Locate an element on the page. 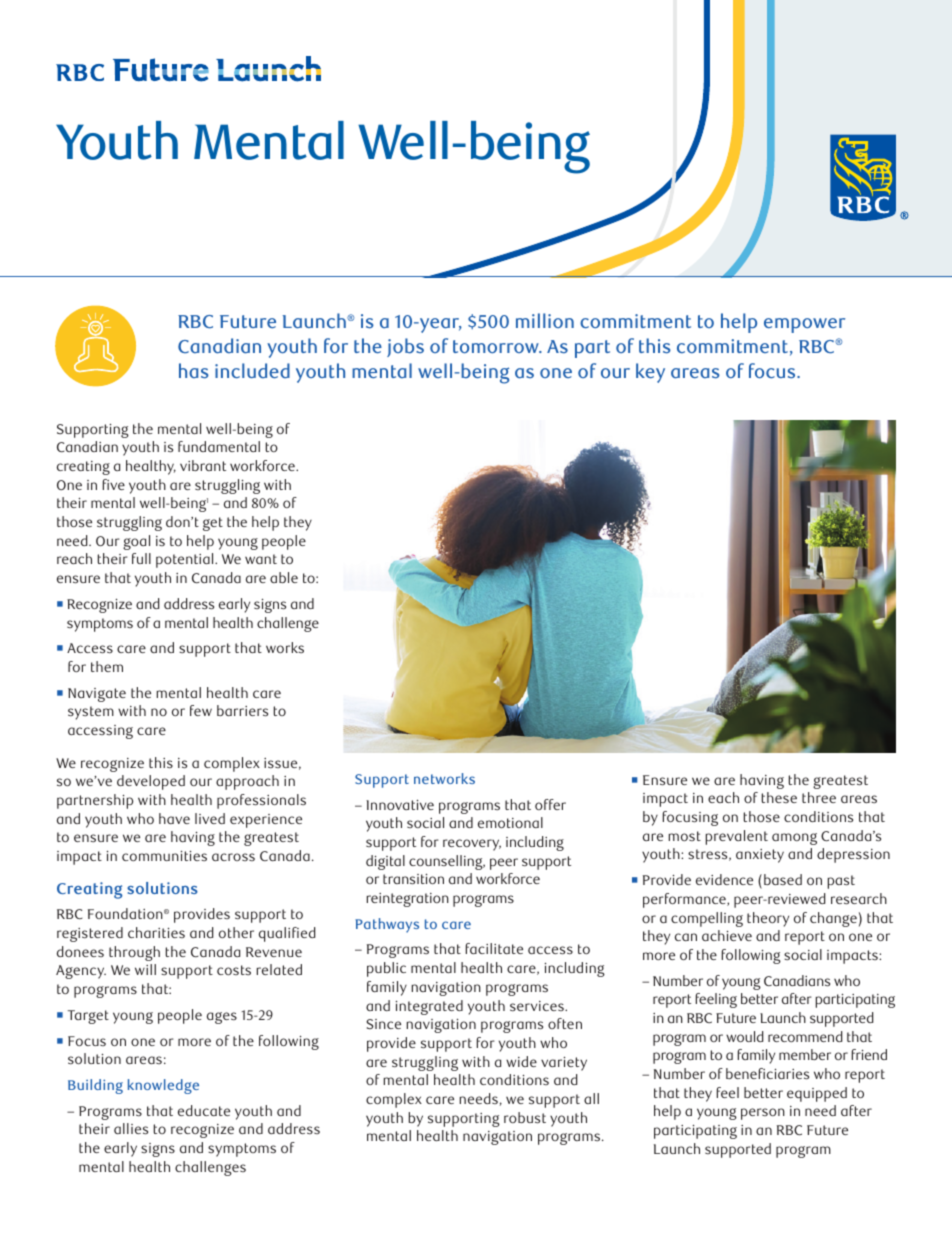 This page has width=952, height=1233. anxiety is located at coordinates (760, 856).
